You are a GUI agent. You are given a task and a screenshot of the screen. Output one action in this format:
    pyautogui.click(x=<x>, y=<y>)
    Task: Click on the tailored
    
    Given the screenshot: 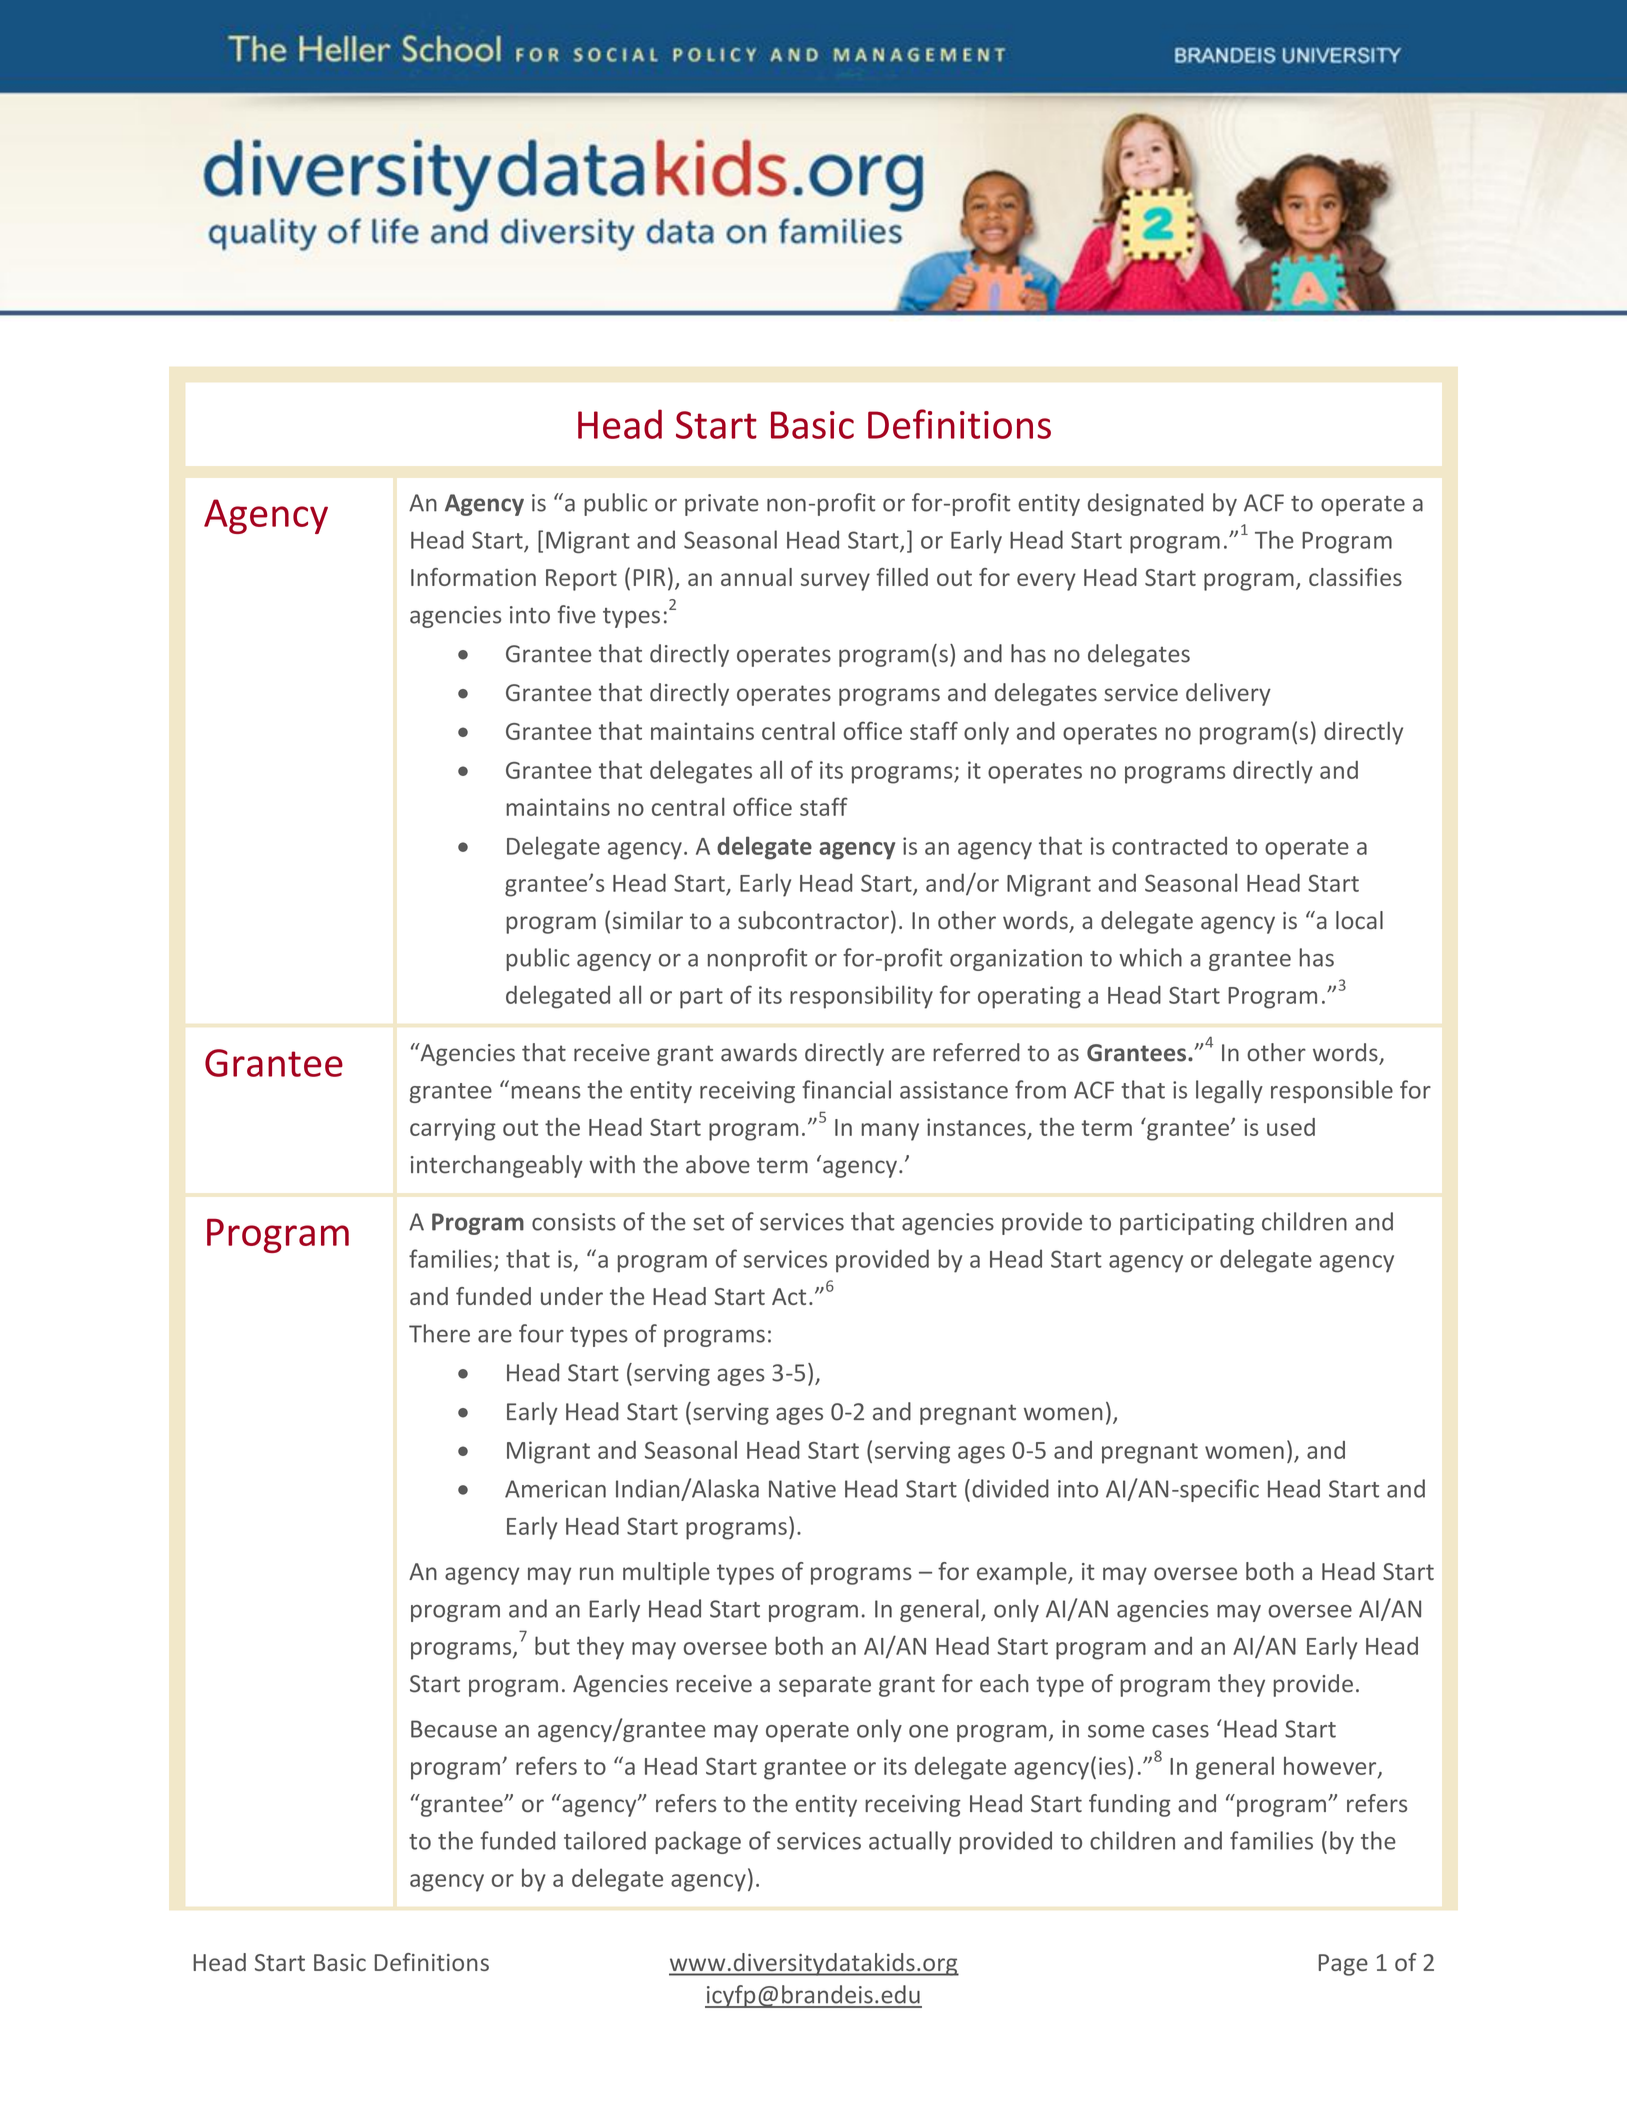 What is the action you would take?
    pyautogui.click(x=605, y=1840)
